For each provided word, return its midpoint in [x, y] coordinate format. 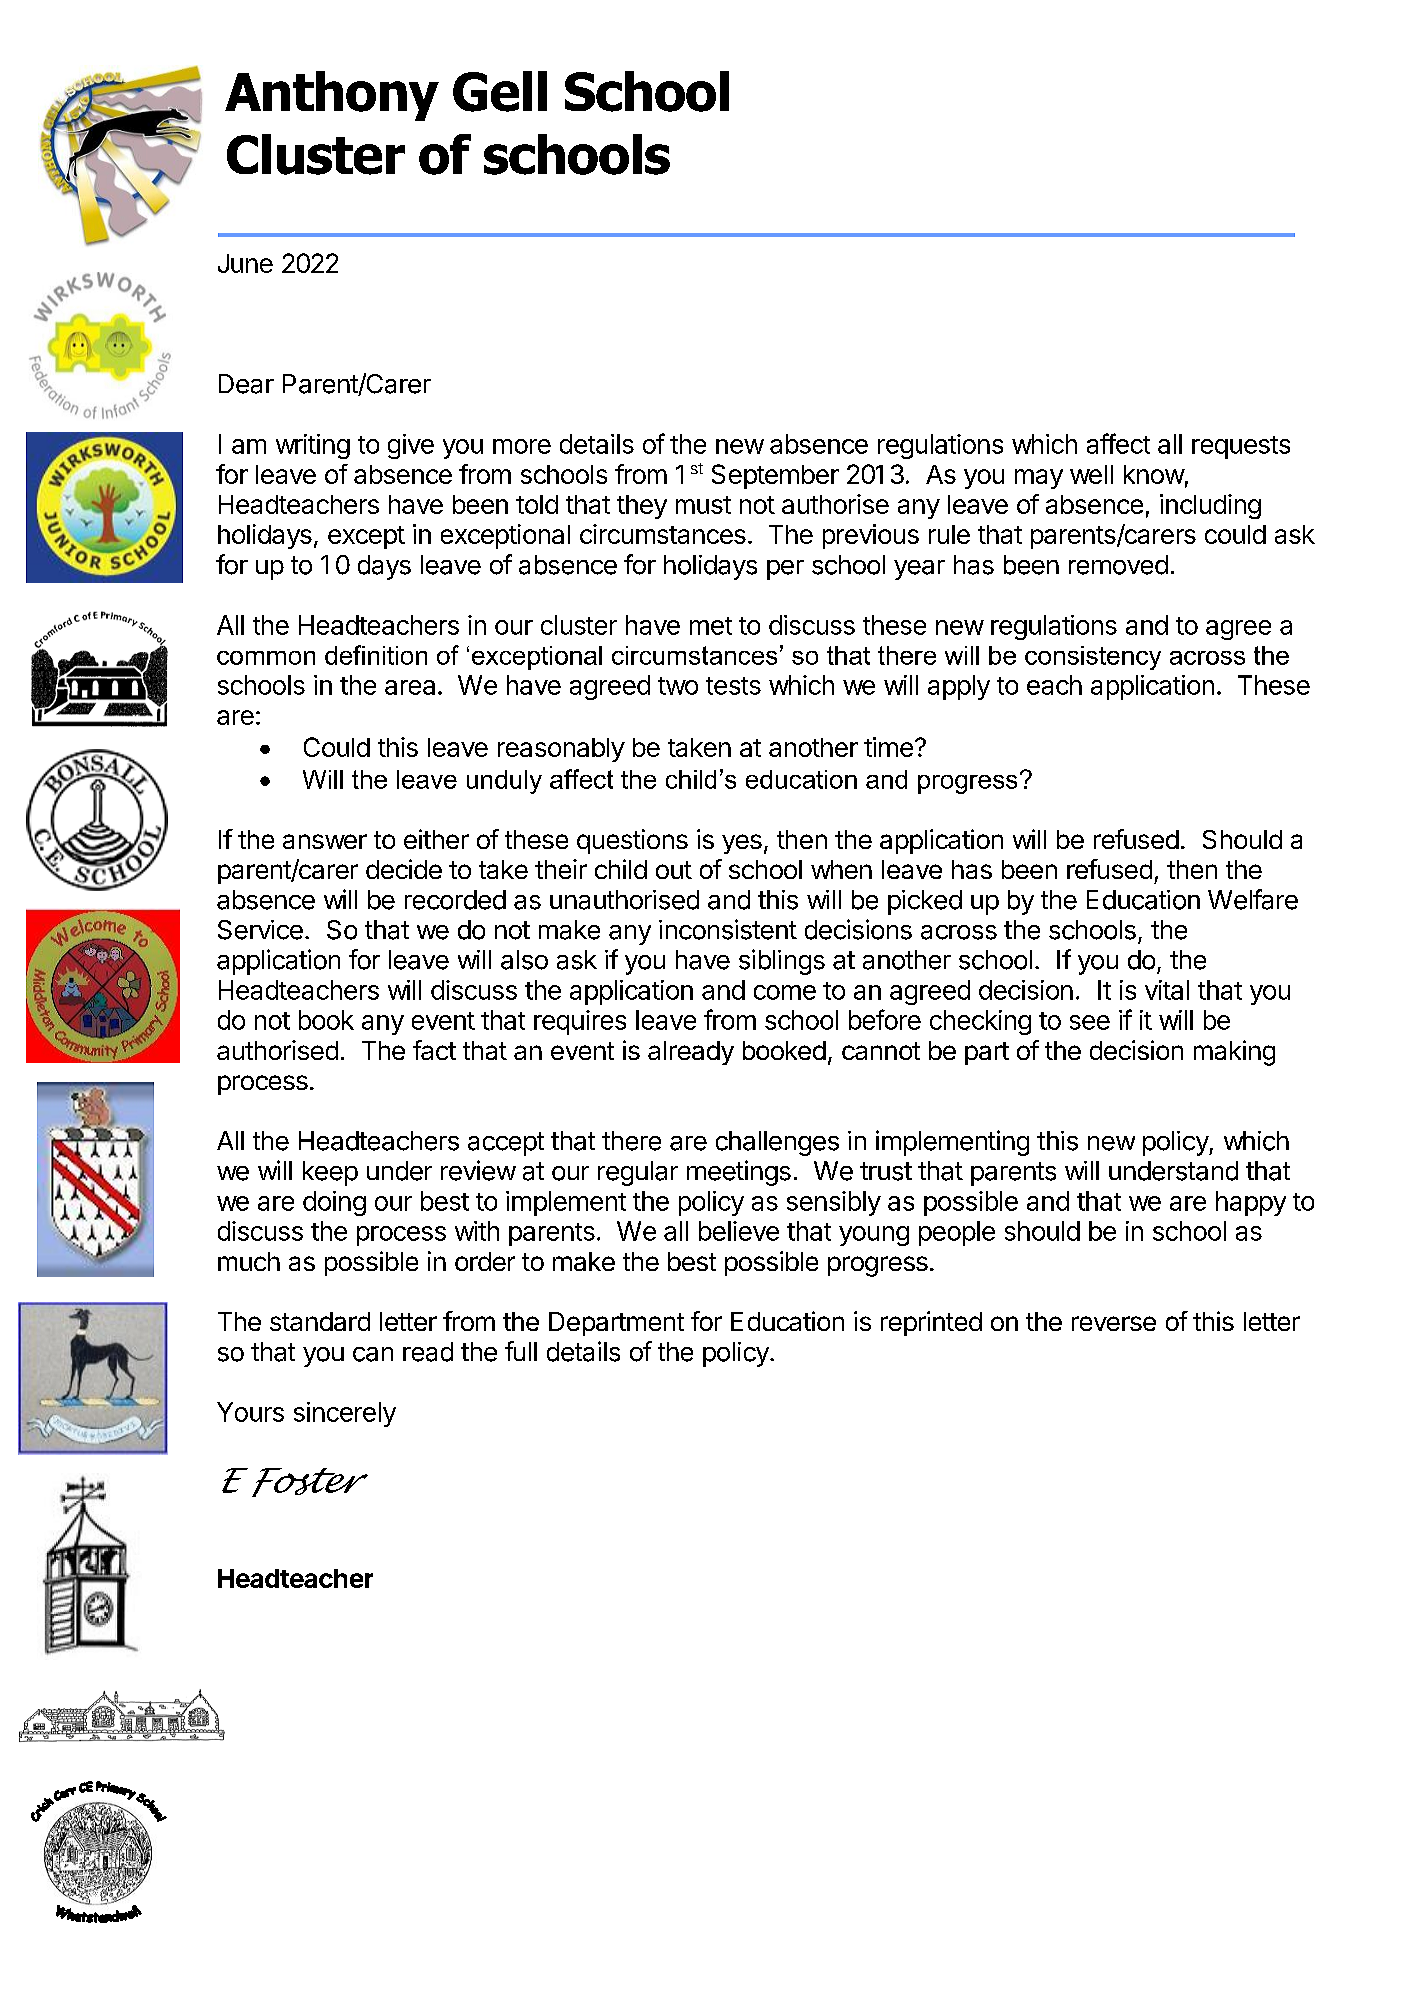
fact [434, 1050]
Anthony [332, 96]
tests [733, 686]
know [1154, 474]
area [410, 687]
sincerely [345, 1414]
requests [1241, 447]
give [411, 446]
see [1090, 1022]
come [785, 992]
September [775, 476]
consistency [1093, 658]
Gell [500, 91]
